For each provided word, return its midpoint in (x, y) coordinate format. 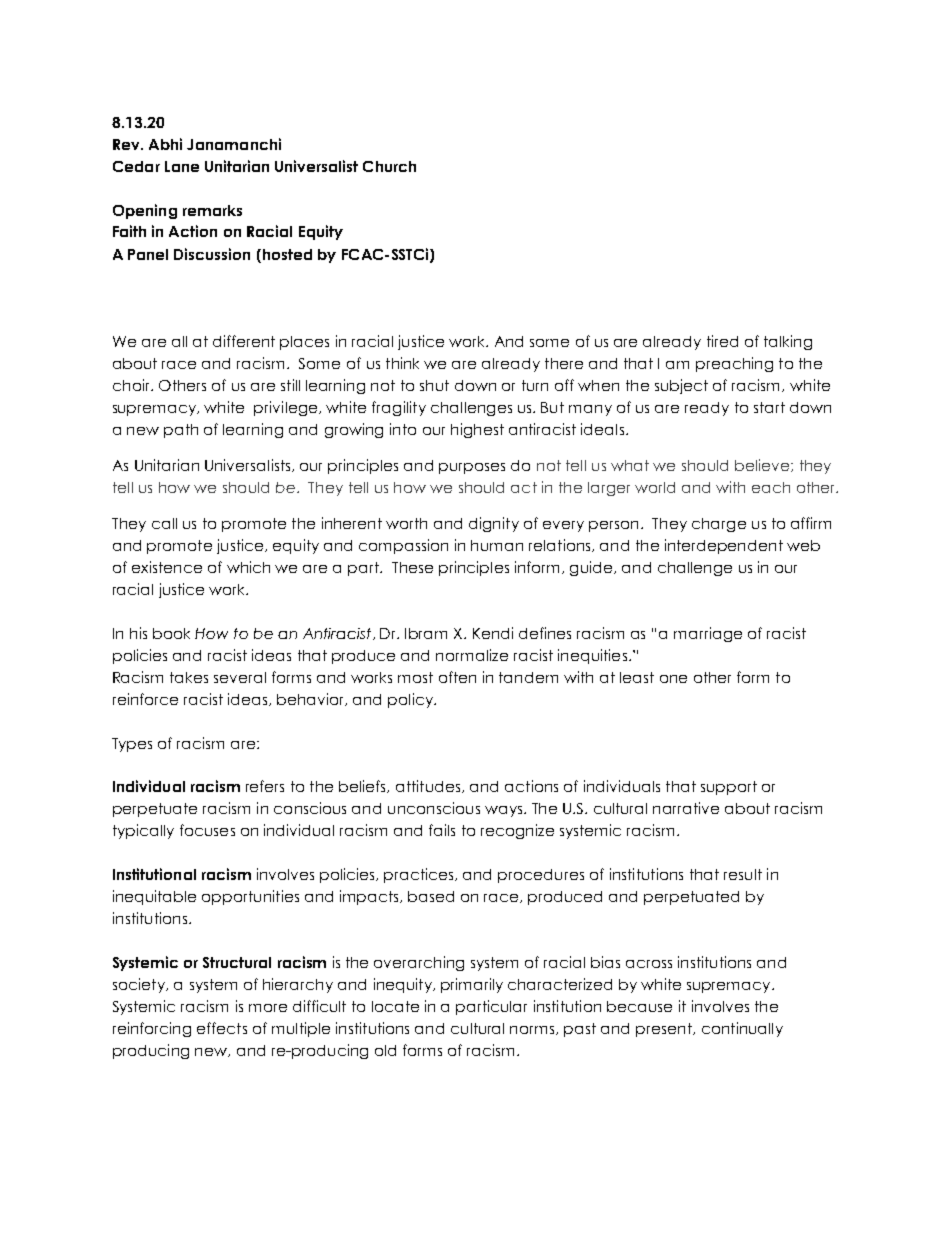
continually (742, 1029)
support (729, 788)
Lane (182, 166)
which (248, 567)
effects (222, 1028)
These (412, 567)
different (244, 341)
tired (722, 341)
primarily (472, 985)
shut (434, 385)
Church (389, 166)
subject (681, 386)
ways (505, 811)
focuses (207, 830)
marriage (708, 634)
